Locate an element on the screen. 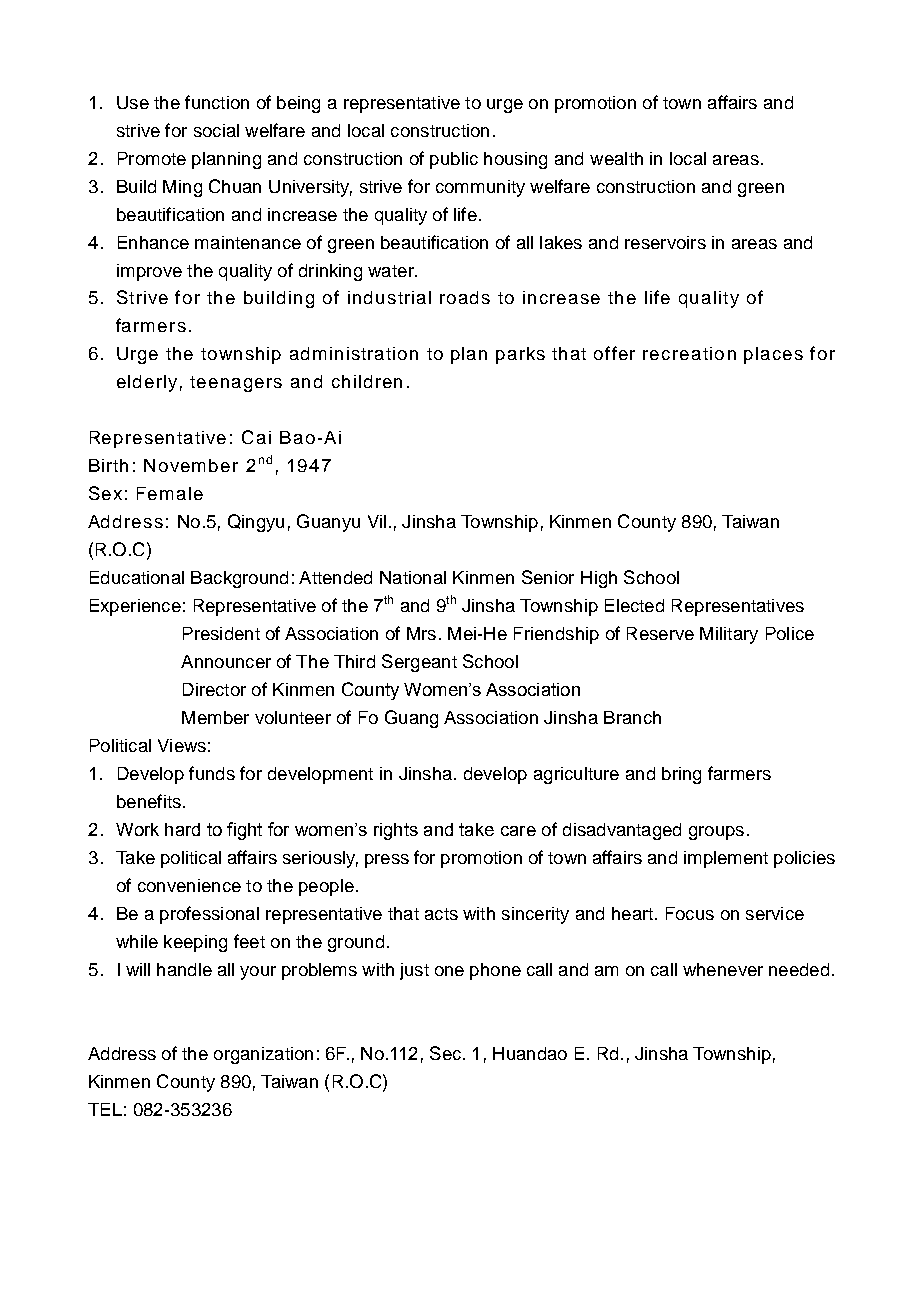 Image resolution: width=924 pixels, height=1308 pixels. social is located at coordinates (216, 130).
